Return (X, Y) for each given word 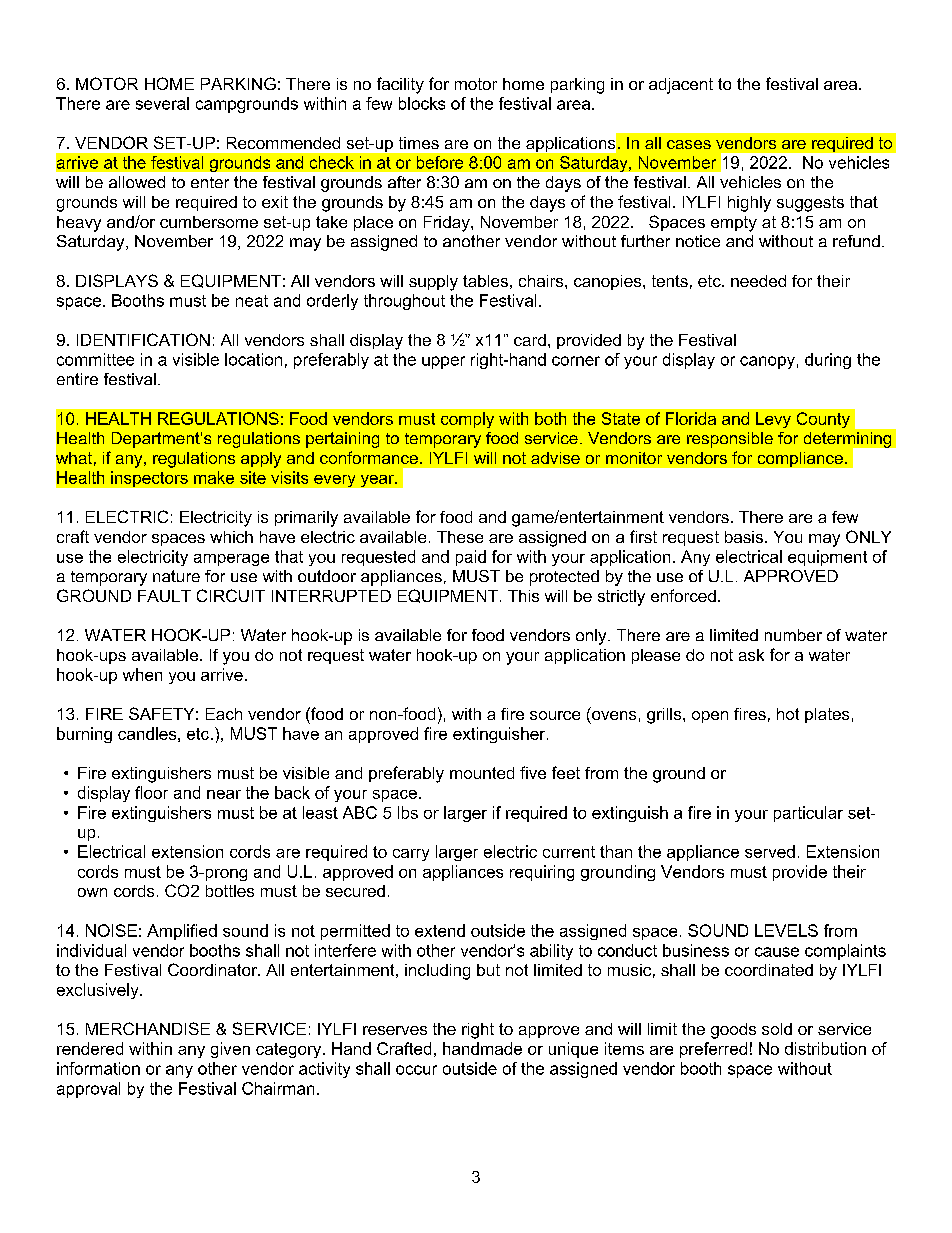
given (230, 1050)
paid (471, 558)
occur (416, 1070)
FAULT (164, 596)
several (162, 103)
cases (689, 144)
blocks (422, 103)
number (793, 635)
